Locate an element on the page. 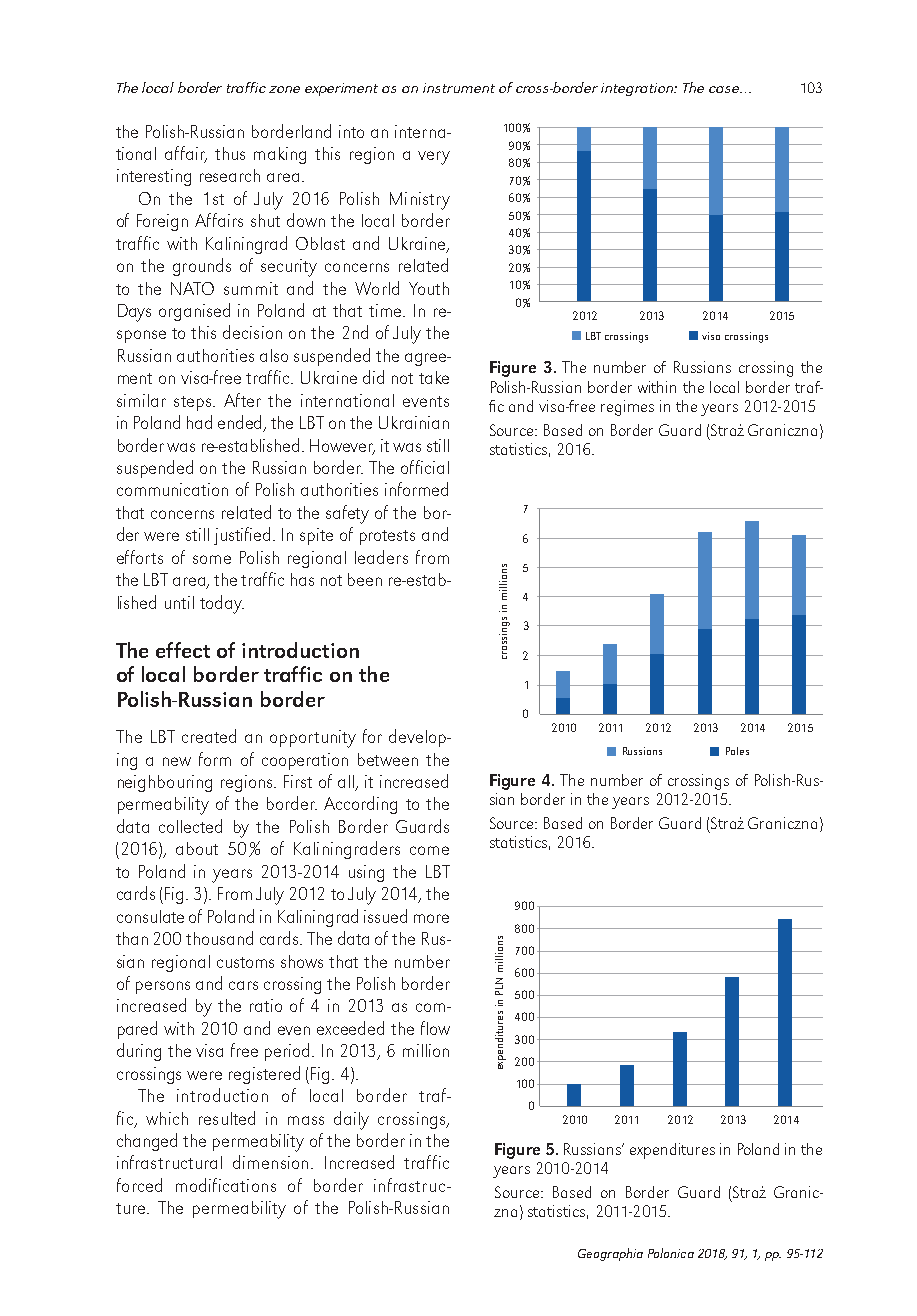  collected is located at coordinates (190, 826).
